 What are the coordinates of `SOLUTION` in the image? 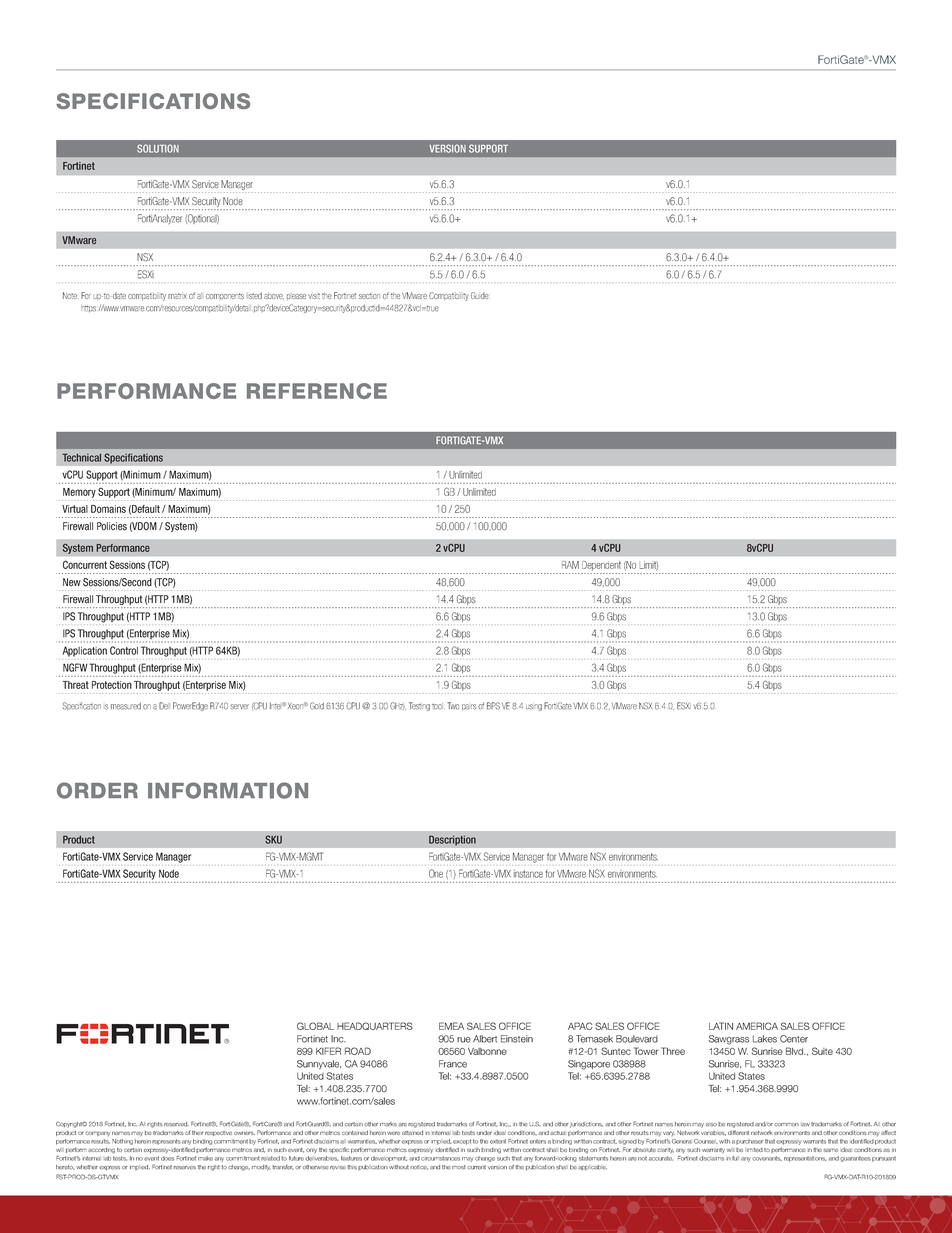 It's located at (158, 148).
